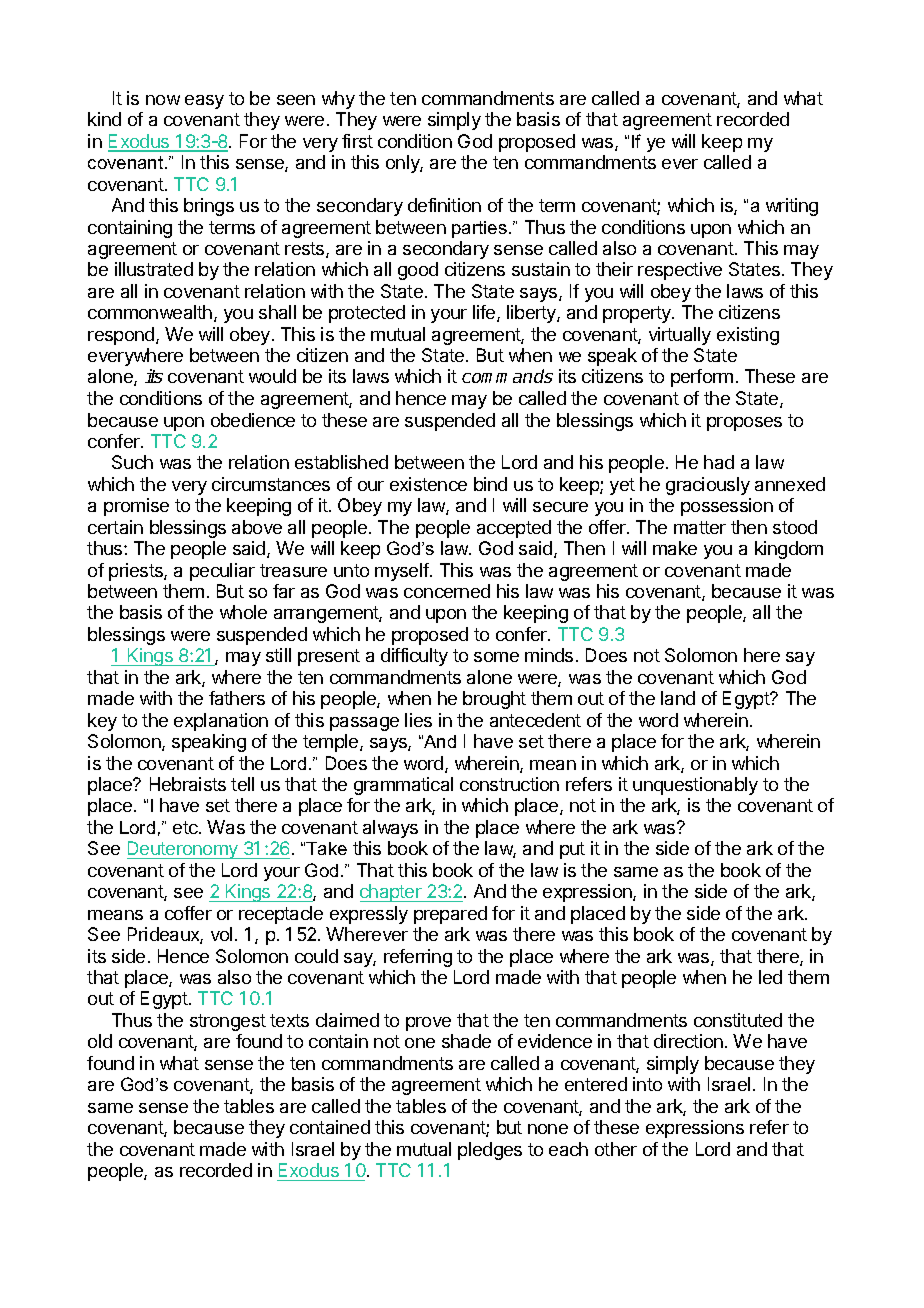  Describe the element at coordinates (490, 1151) in the screenshot. I see `pledges` at that location.
